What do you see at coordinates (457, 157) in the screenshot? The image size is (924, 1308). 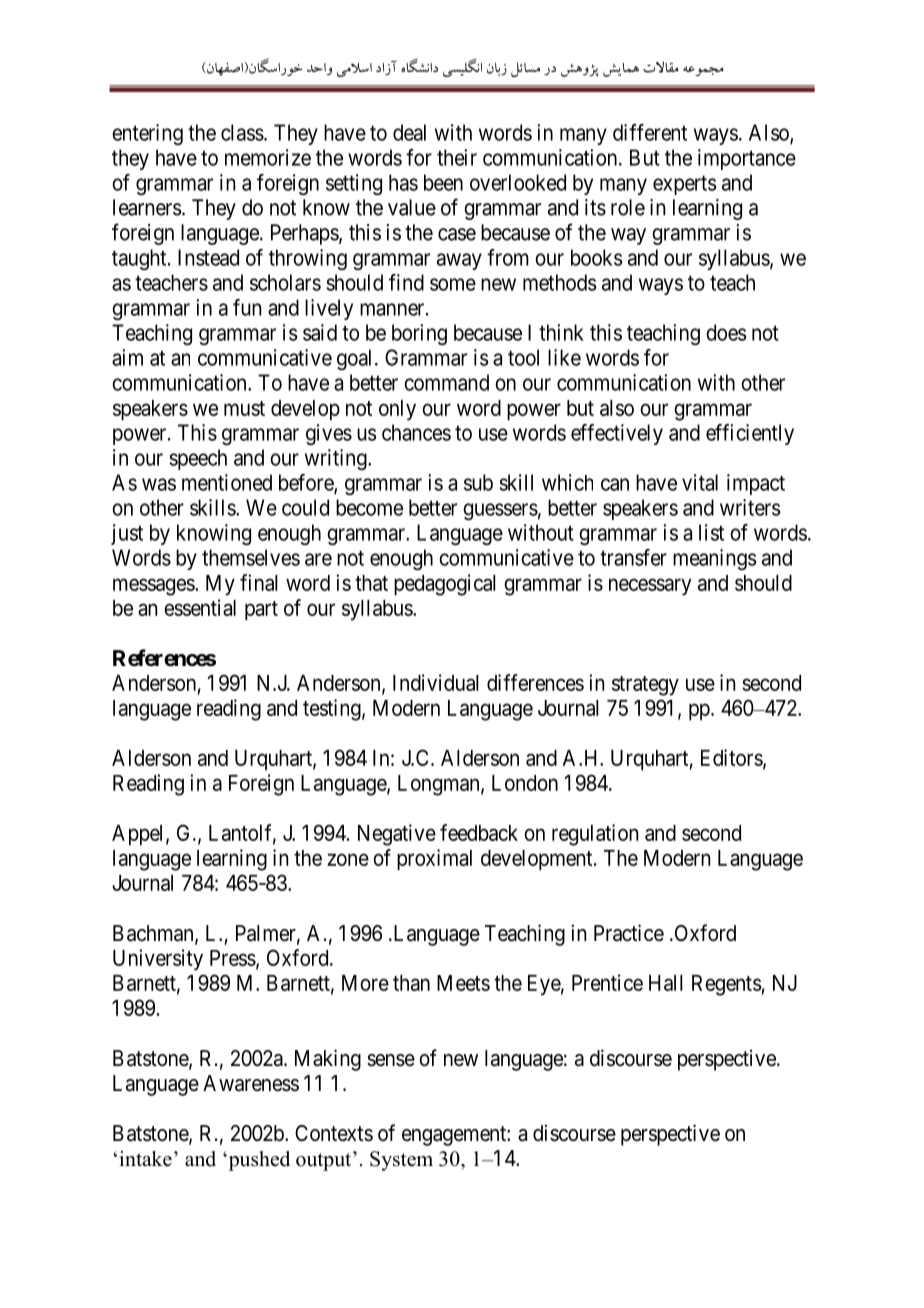 I see `their` at bounding box center [457, 157].
